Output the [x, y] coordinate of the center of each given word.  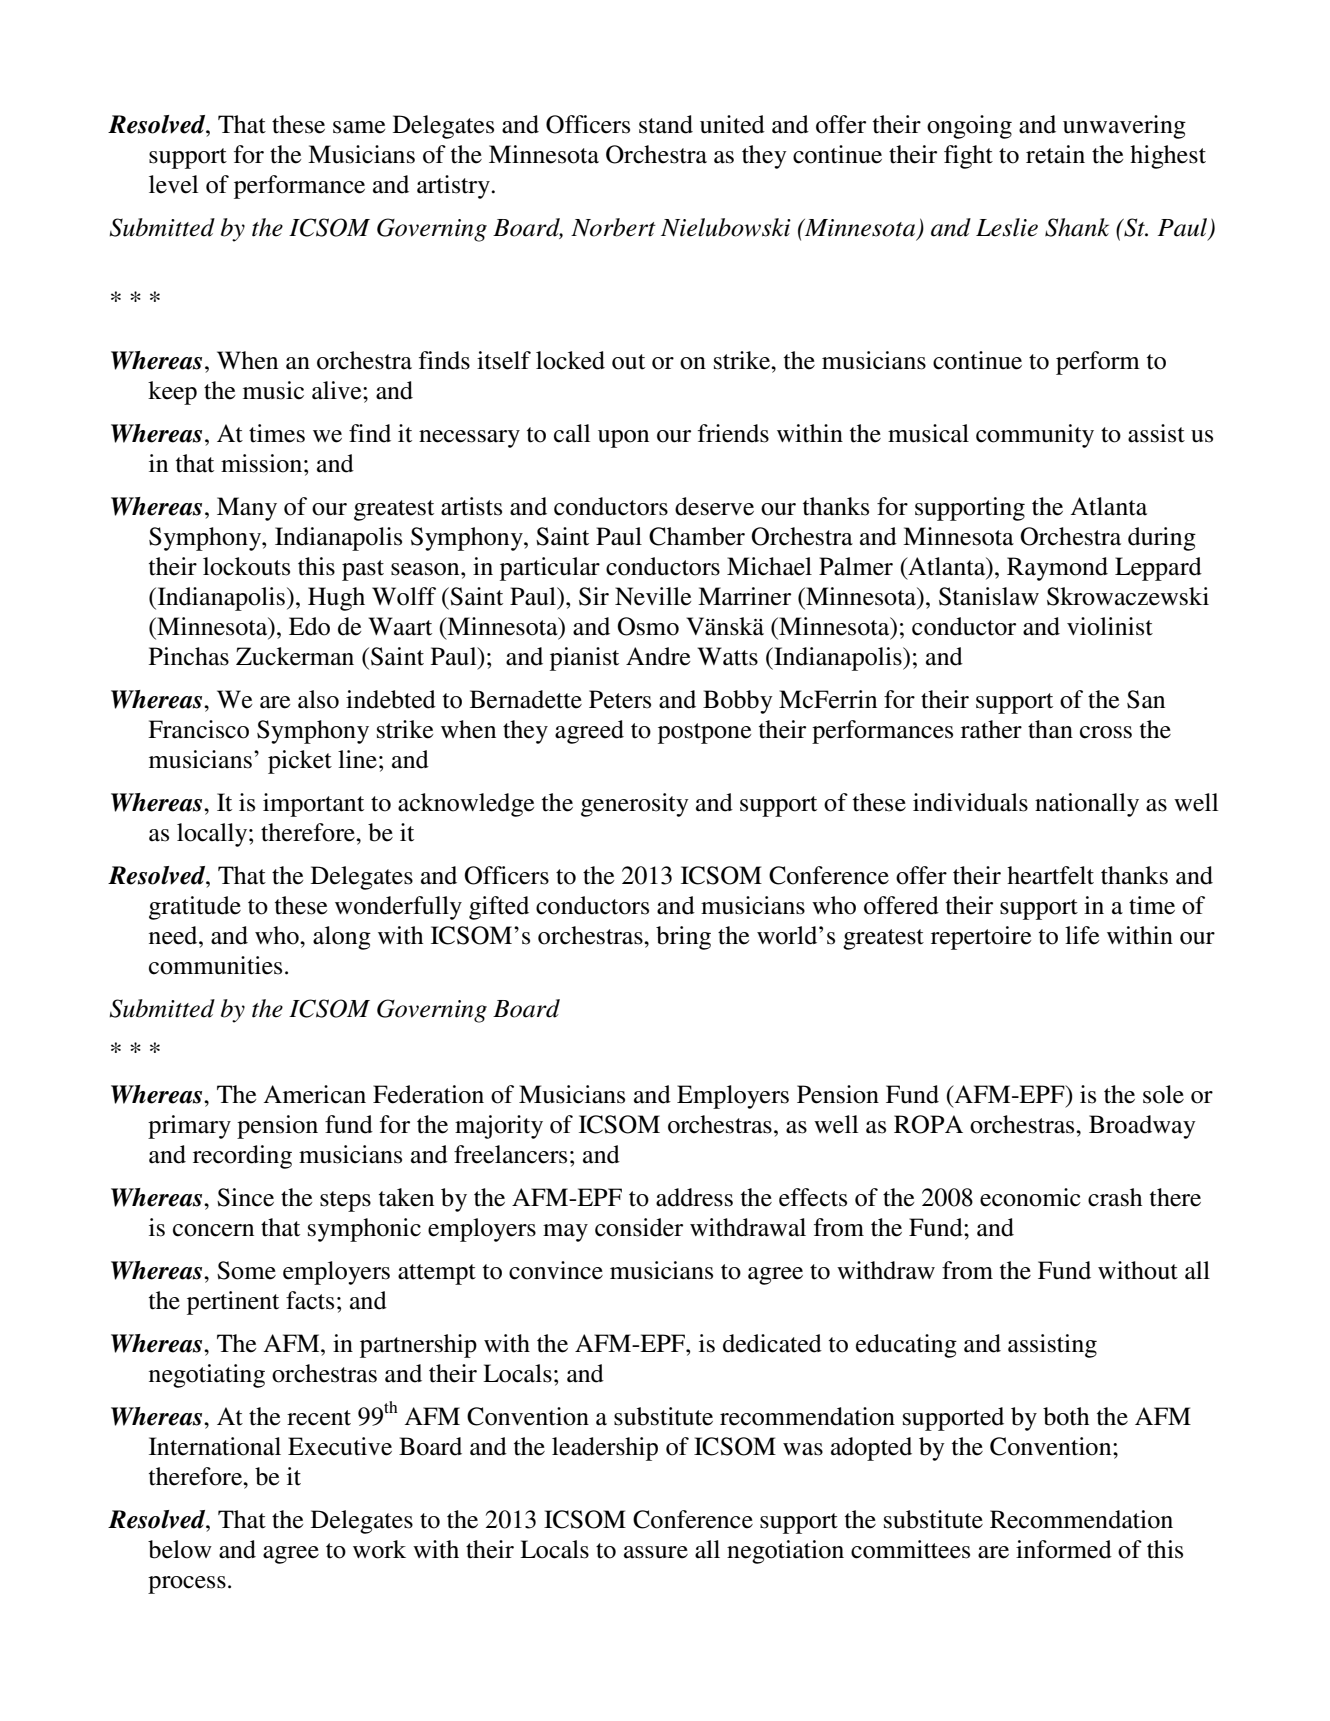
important [313, 805]
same [359, 127]
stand [666, 124]
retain [1055, 154]
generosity [635, 805]
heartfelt [1050, 875]
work [379, 1549]
